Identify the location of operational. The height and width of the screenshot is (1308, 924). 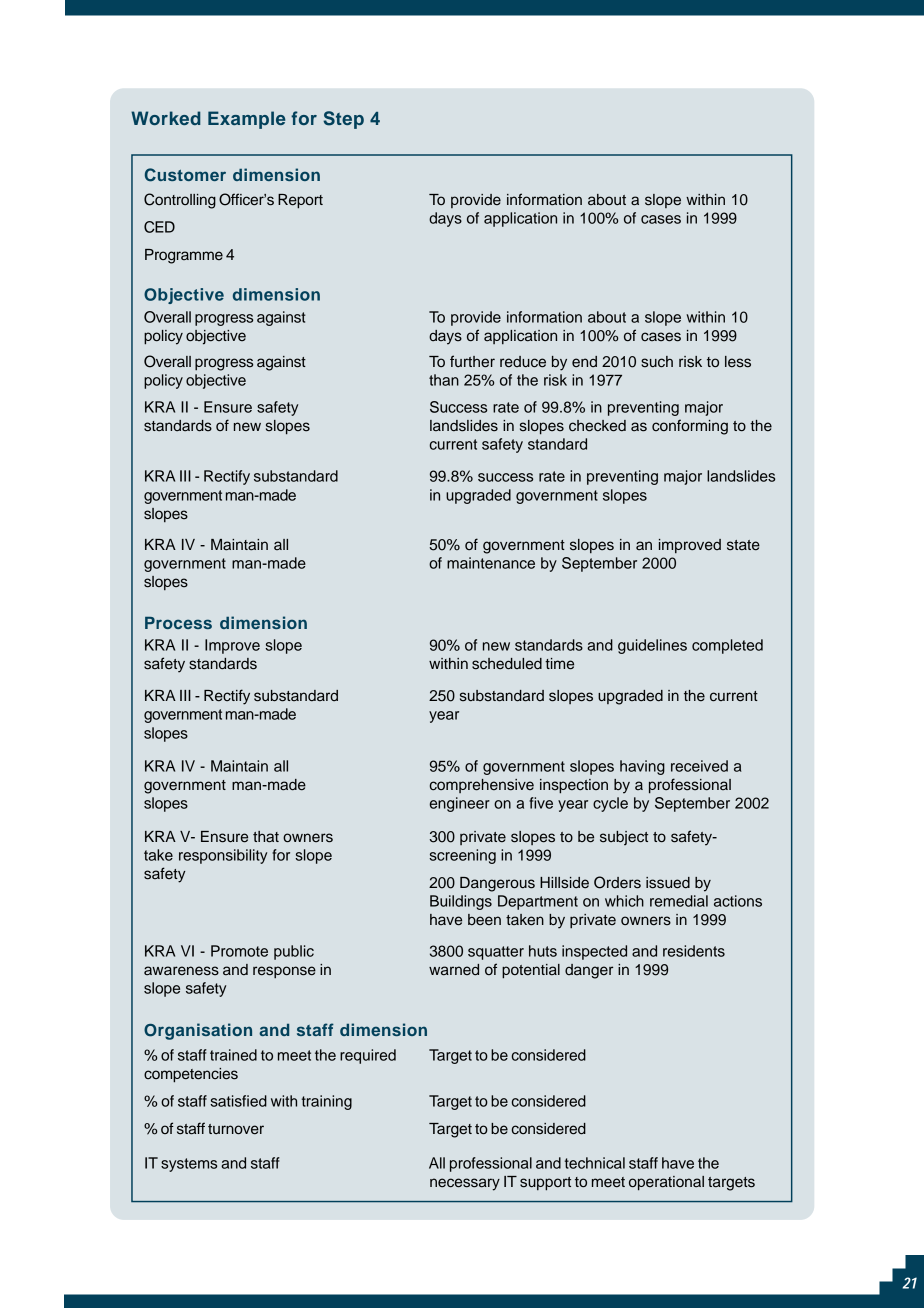
(666, 1183).
